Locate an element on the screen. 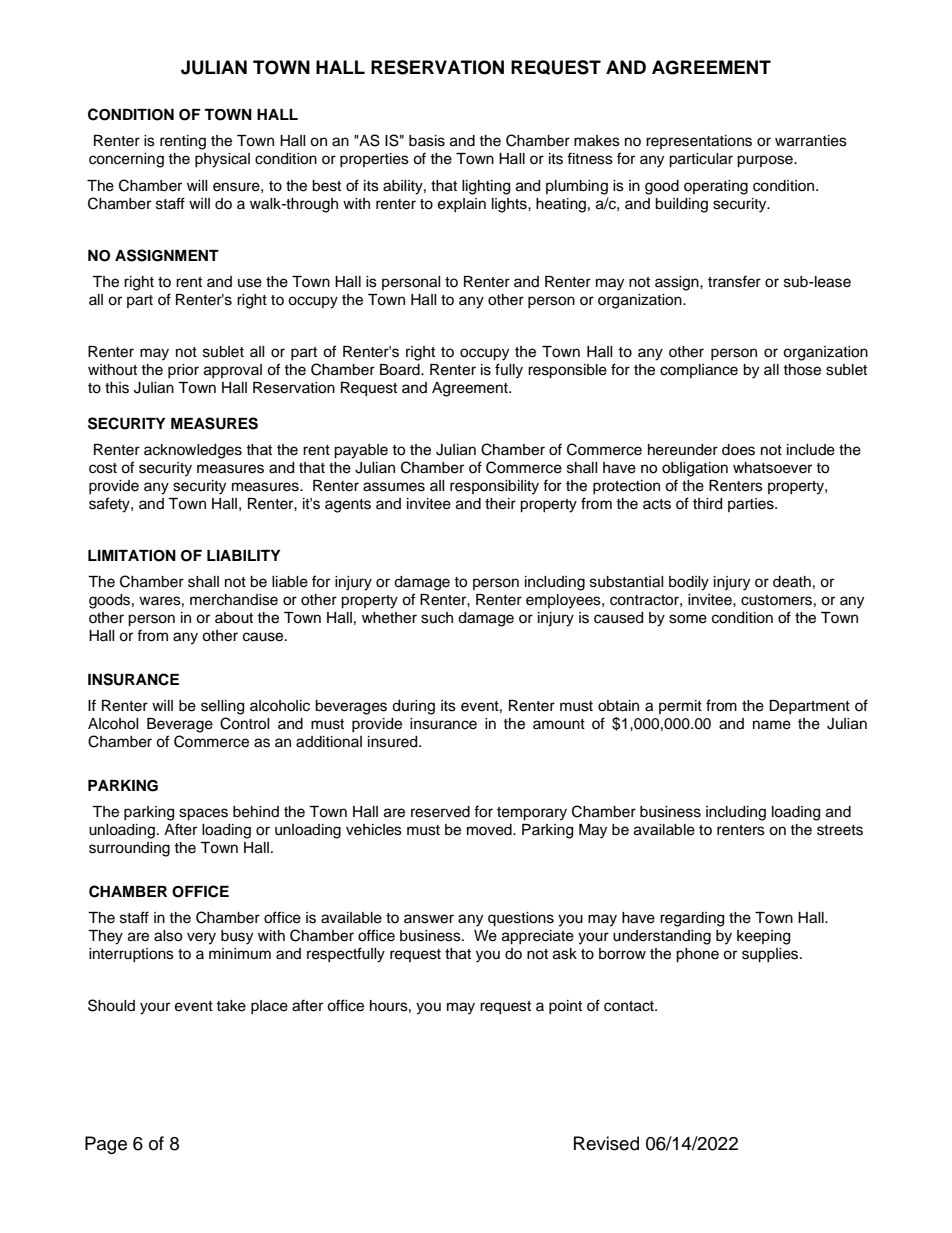 The height and width of the screenshot is (1233, 952). about is located at coordinates (234, 618).
